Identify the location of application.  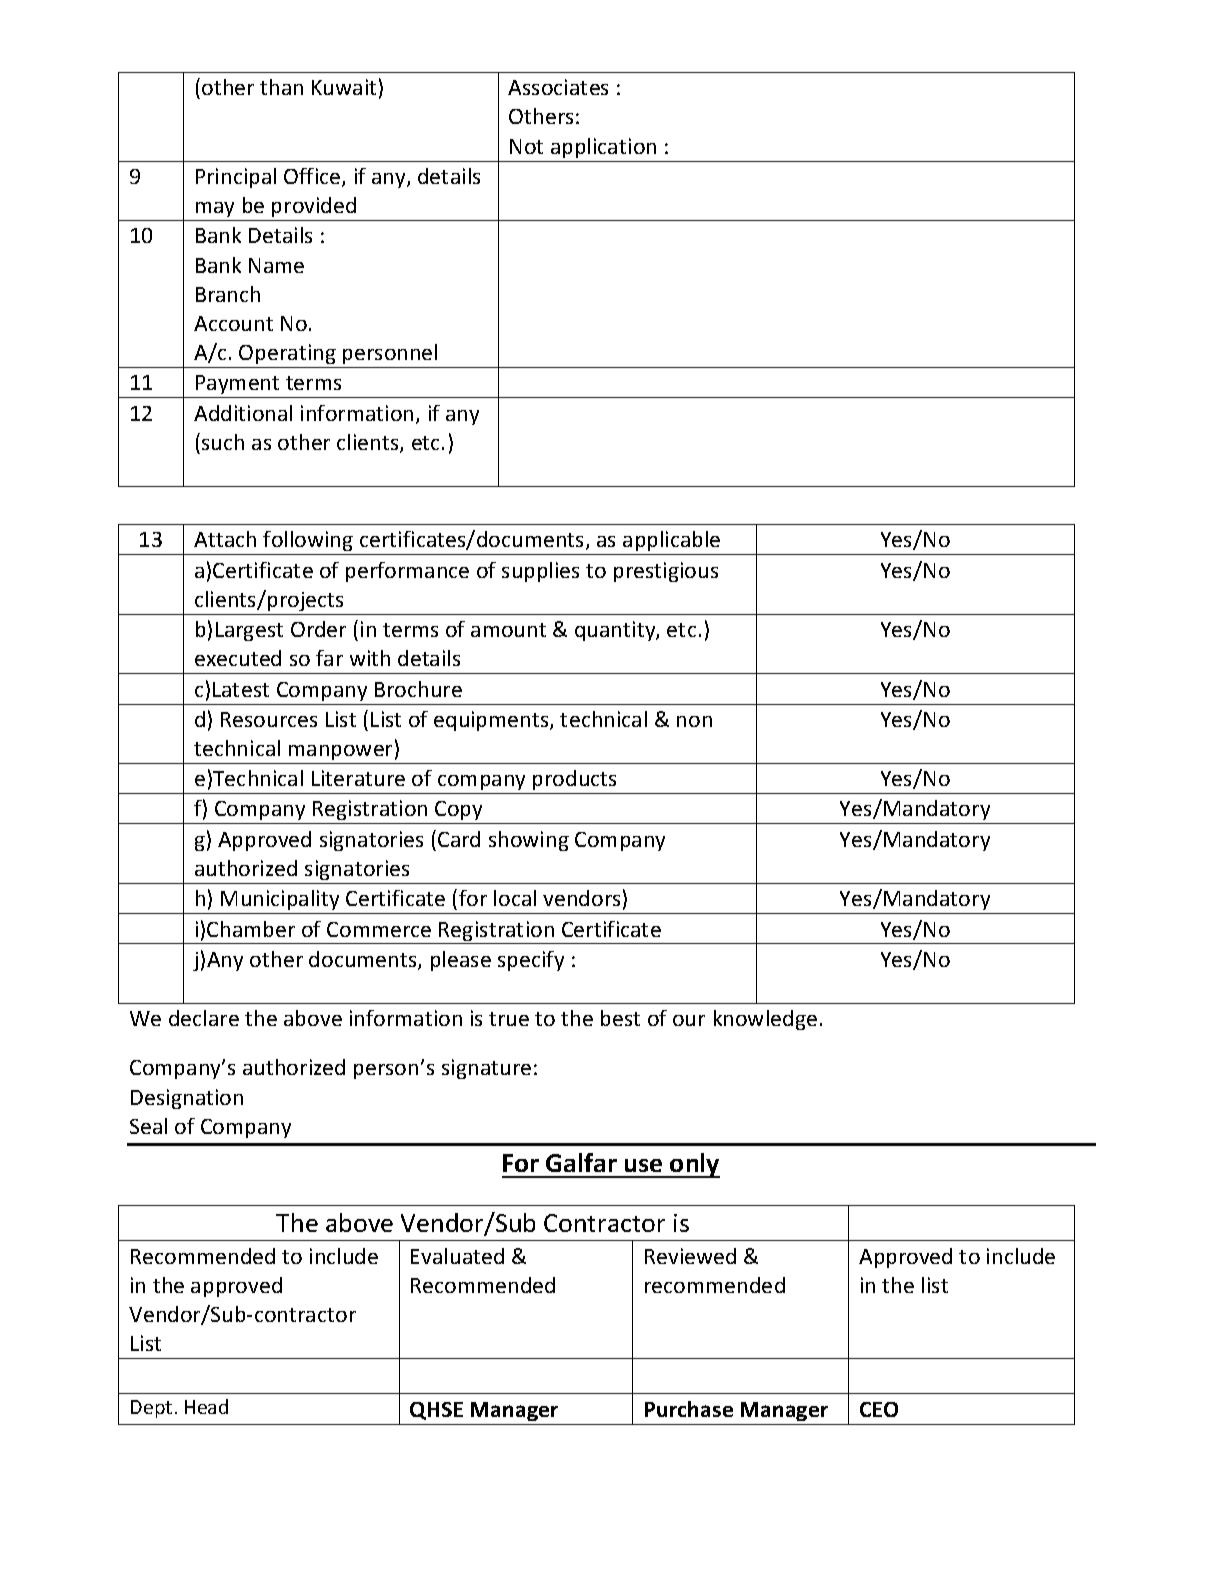
(603, 148).
